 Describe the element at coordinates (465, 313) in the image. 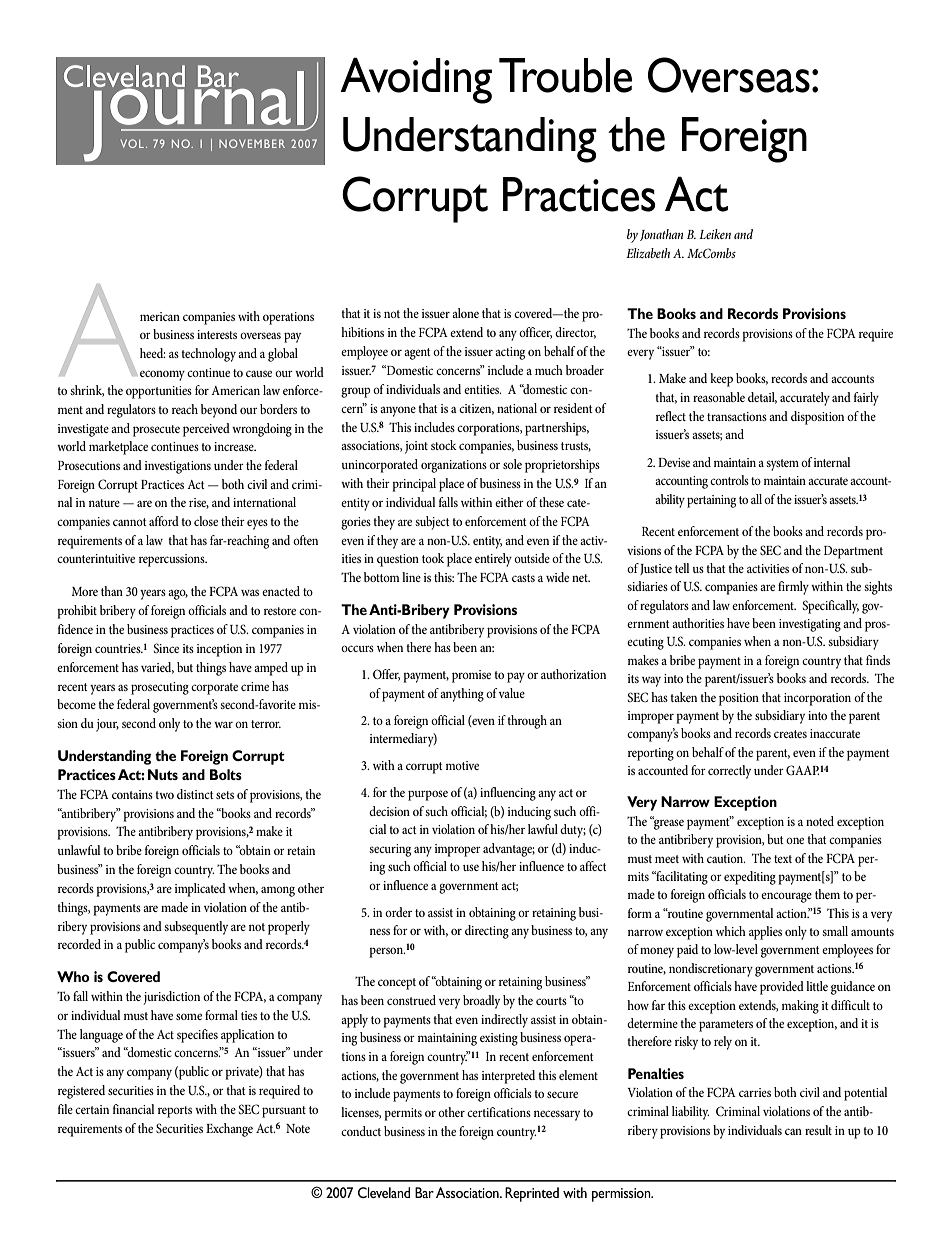

I see `alone` at that location.
